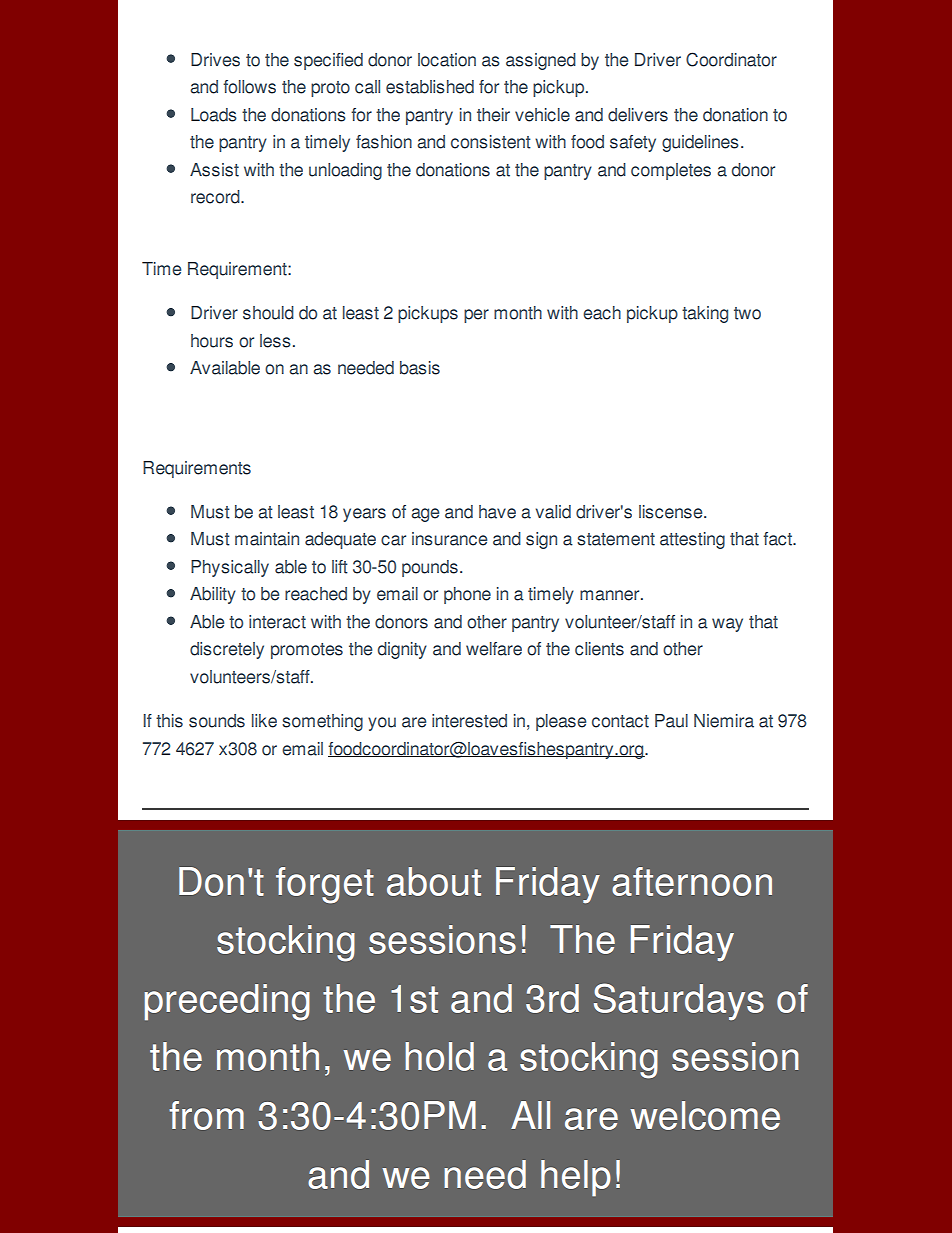 Image resolution: width=952 pixels, height=1233 pixels. Describe the element at coordinates (206, 1115) in the screenshot. I see `from` at that location.
